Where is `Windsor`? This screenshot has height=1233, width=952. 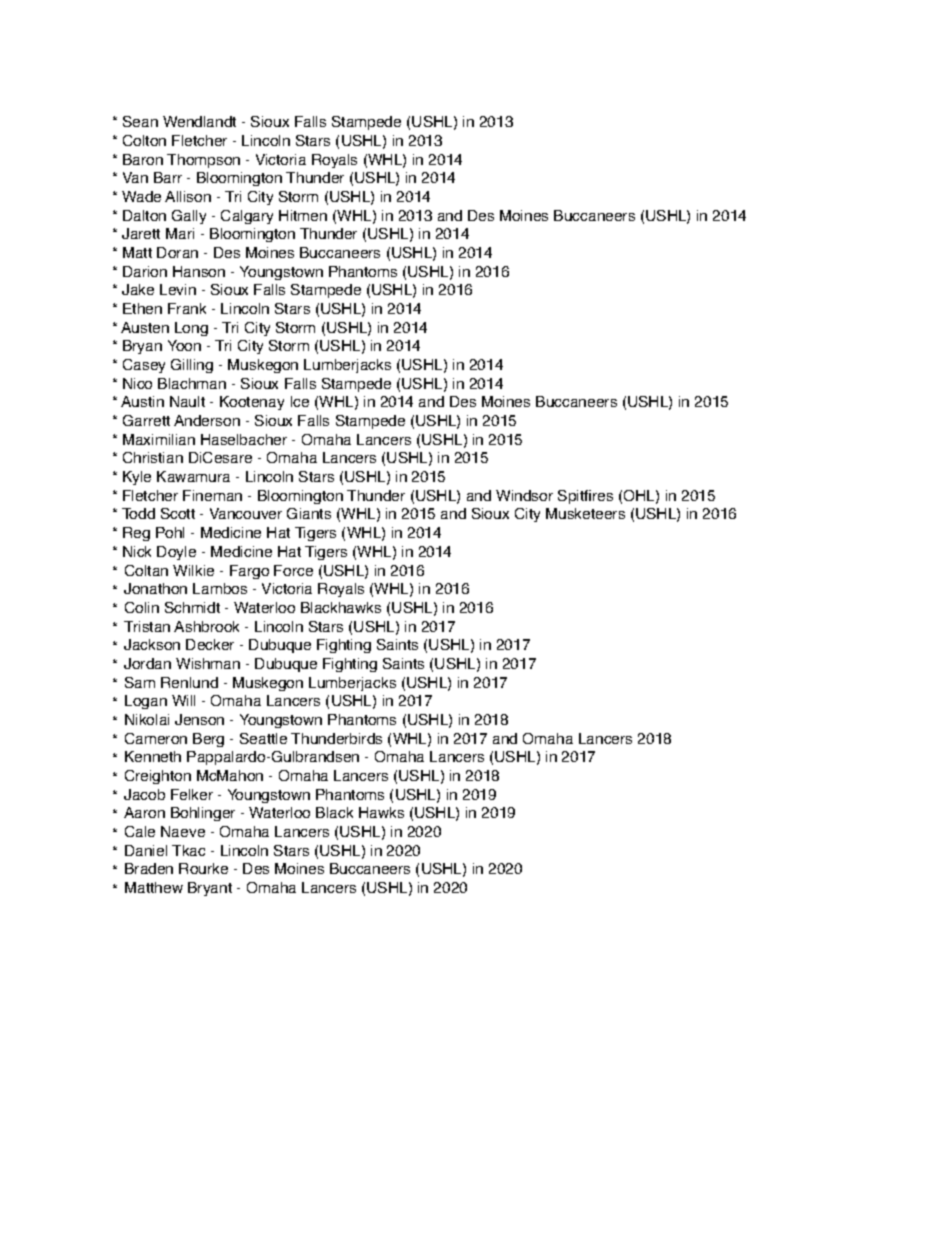 Windsor is located at coordinates (524, 495).
